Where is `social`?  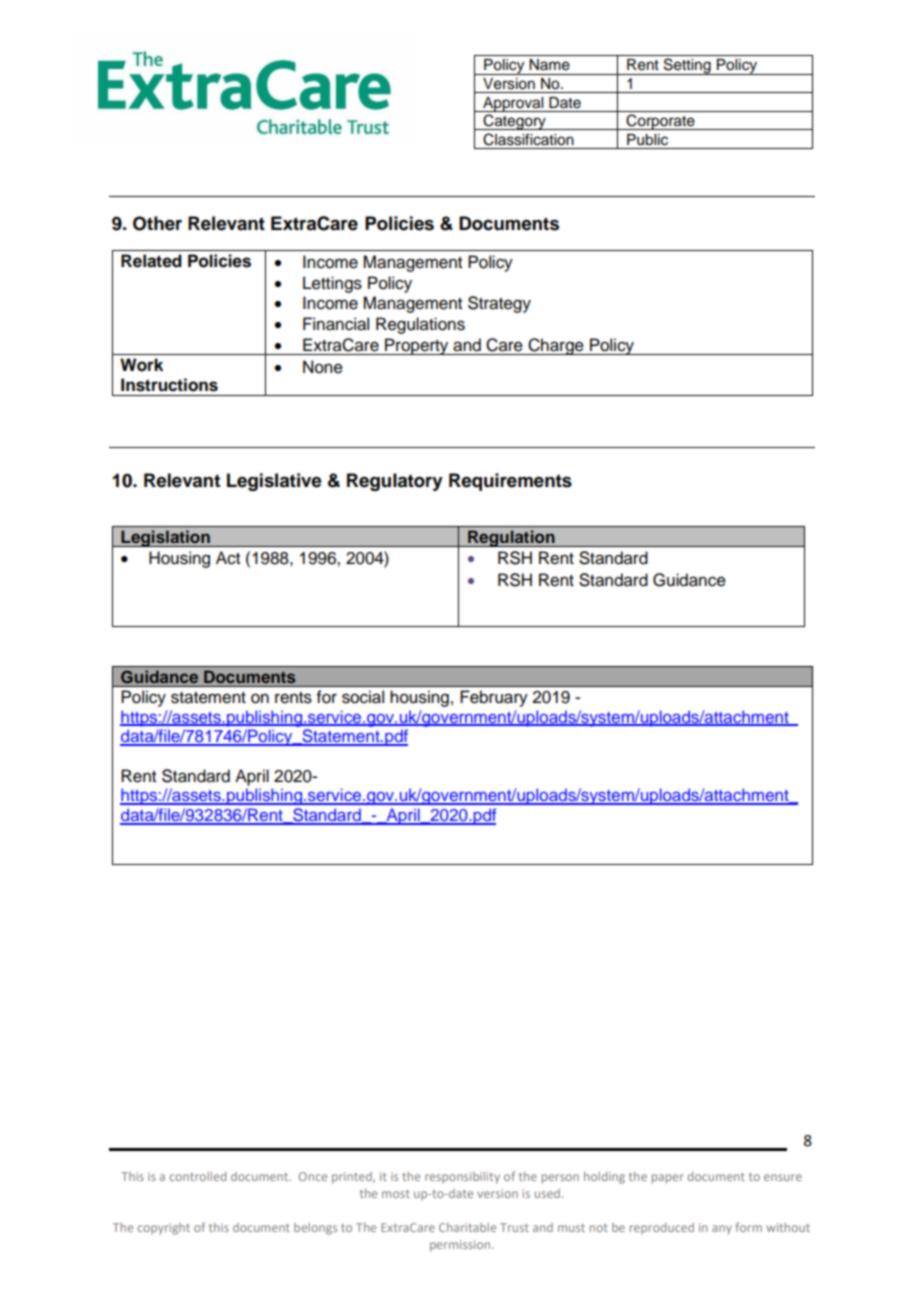 social is located at coordinates (363, 697).
